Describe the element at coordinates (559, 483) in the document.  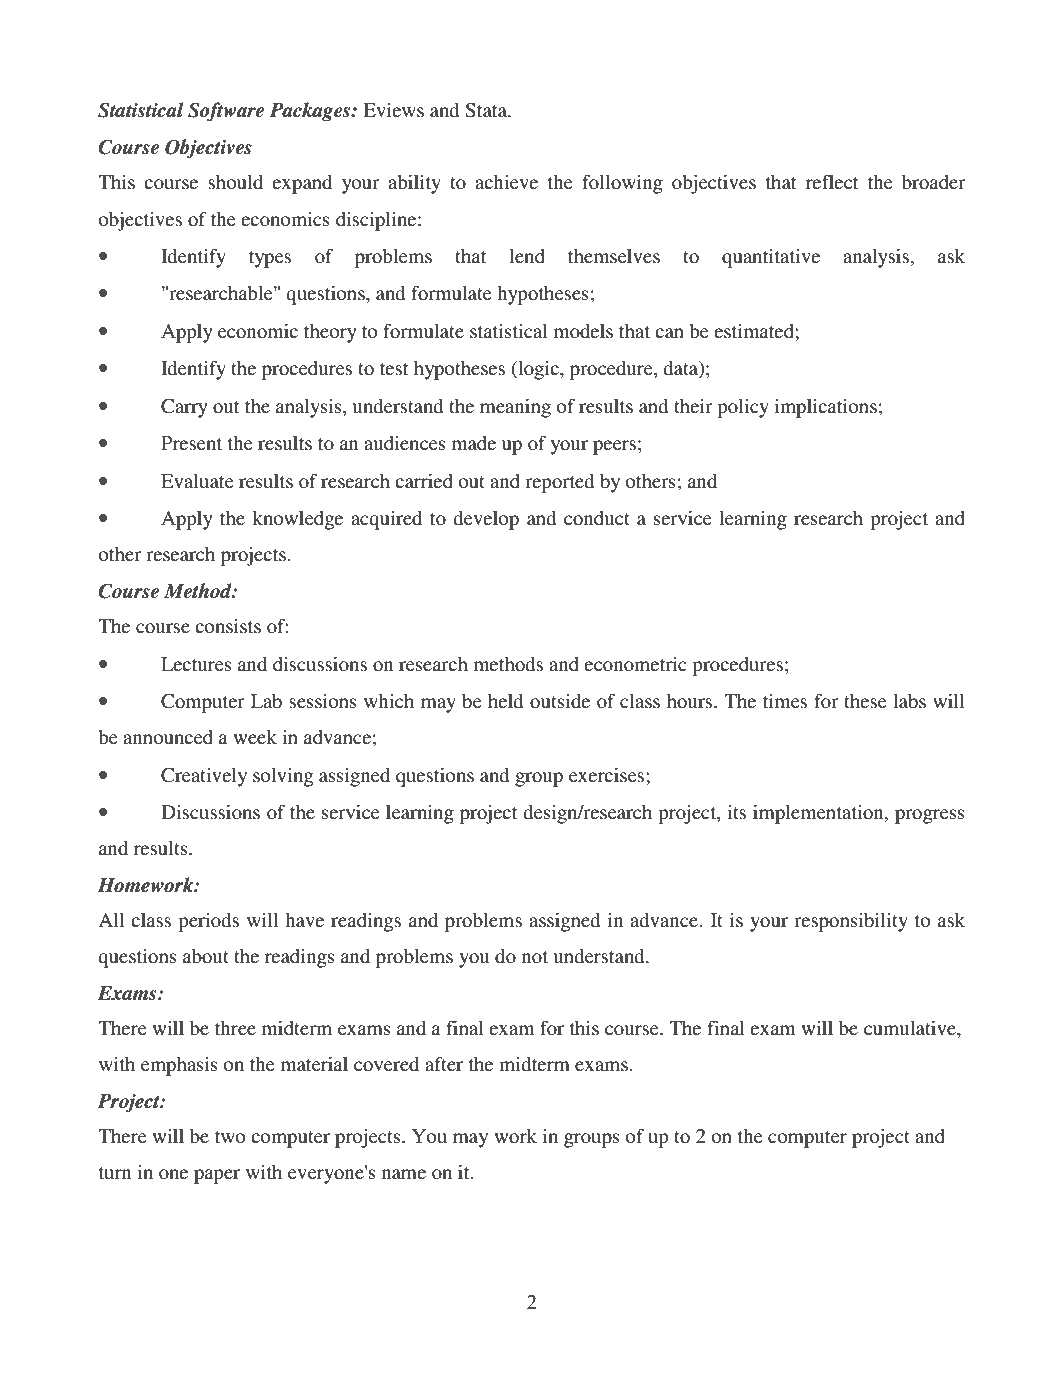
I see `reported` at that location.
